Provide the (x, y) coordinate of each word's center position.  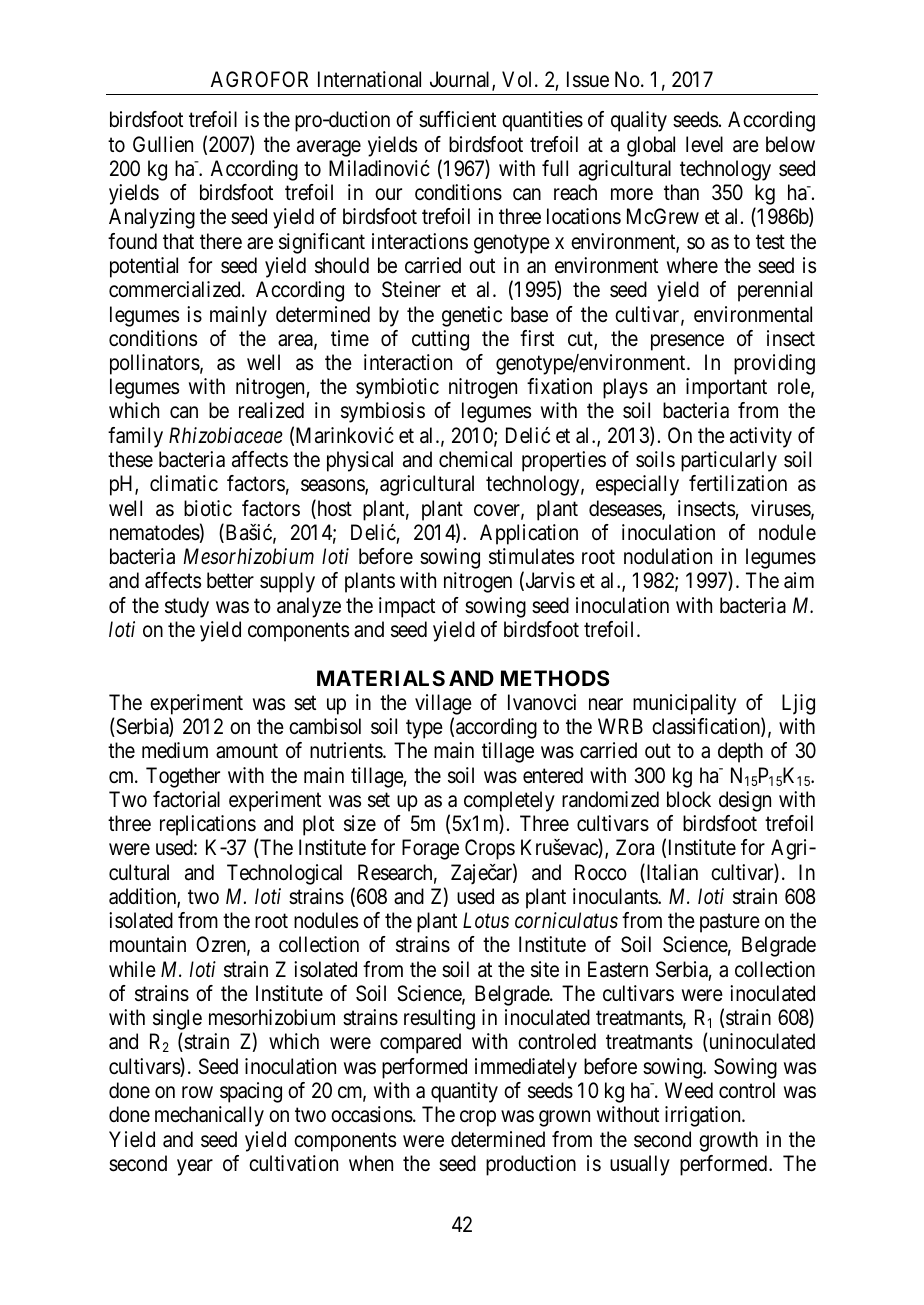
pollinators (155, 364)
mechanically (209, 1116)
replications (208, 825)
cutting (440, 340)
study (187, 607)
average (329, 148)
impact (407, 607)
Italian (671, 873)
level (704, 144)
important (726, 388)
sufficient (457, 119)
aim (799, 580)
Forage (430, 849)
